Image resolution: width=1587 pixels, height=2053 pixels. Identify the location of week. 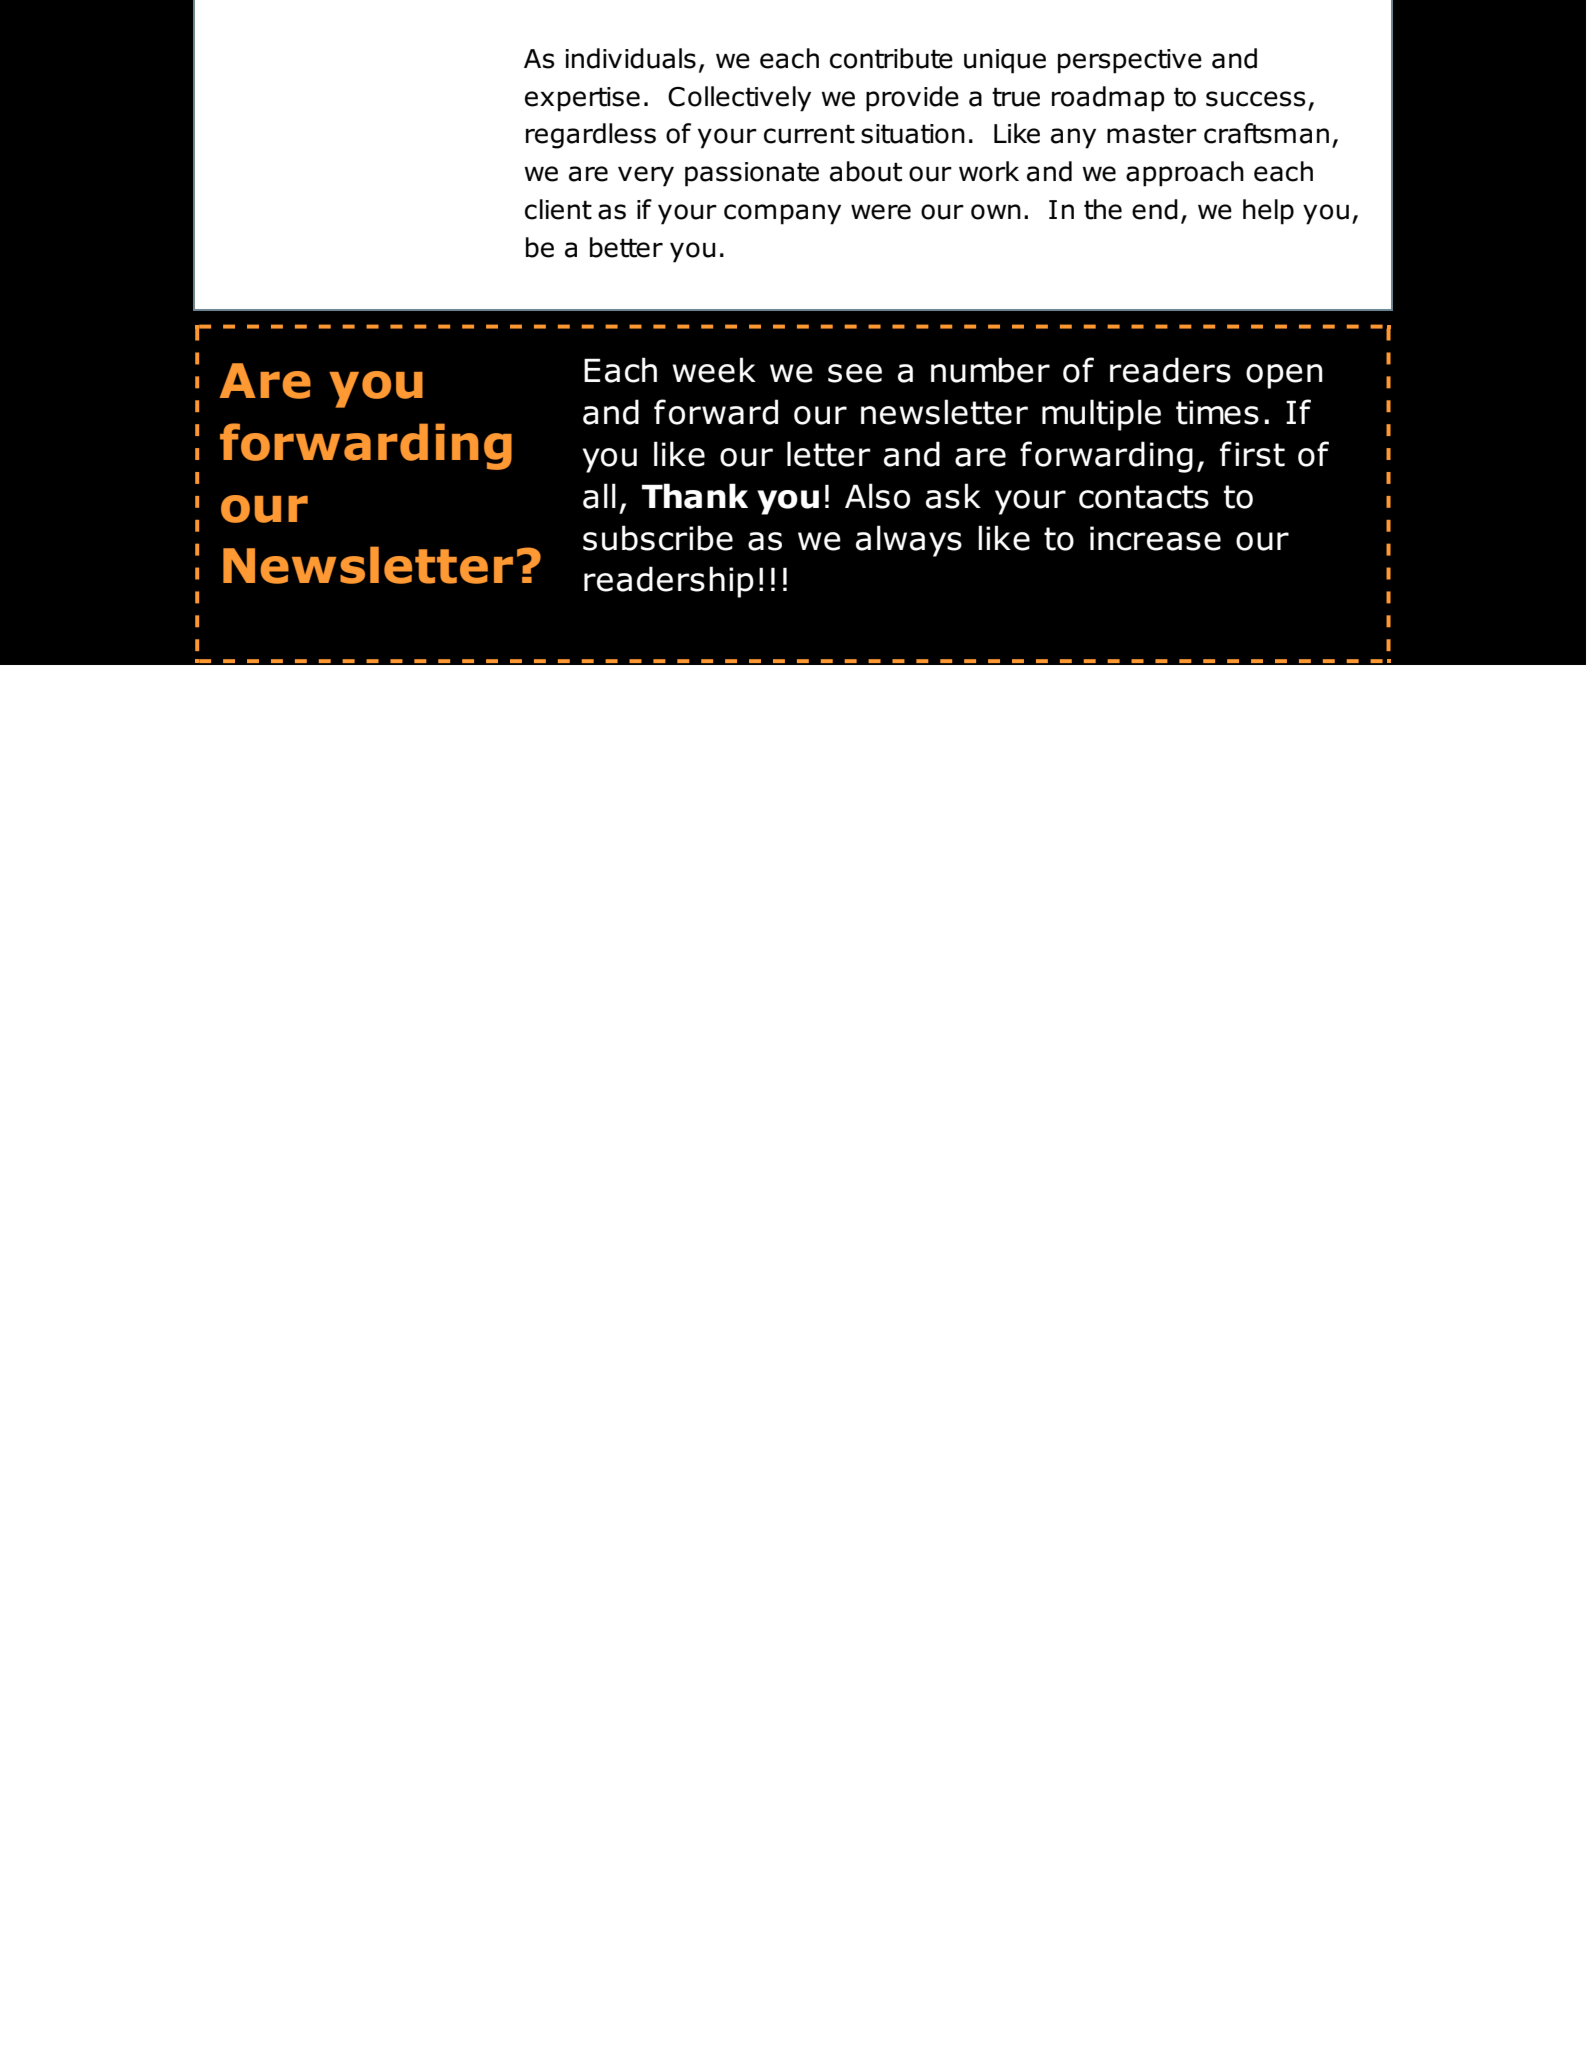
(714, 370).
